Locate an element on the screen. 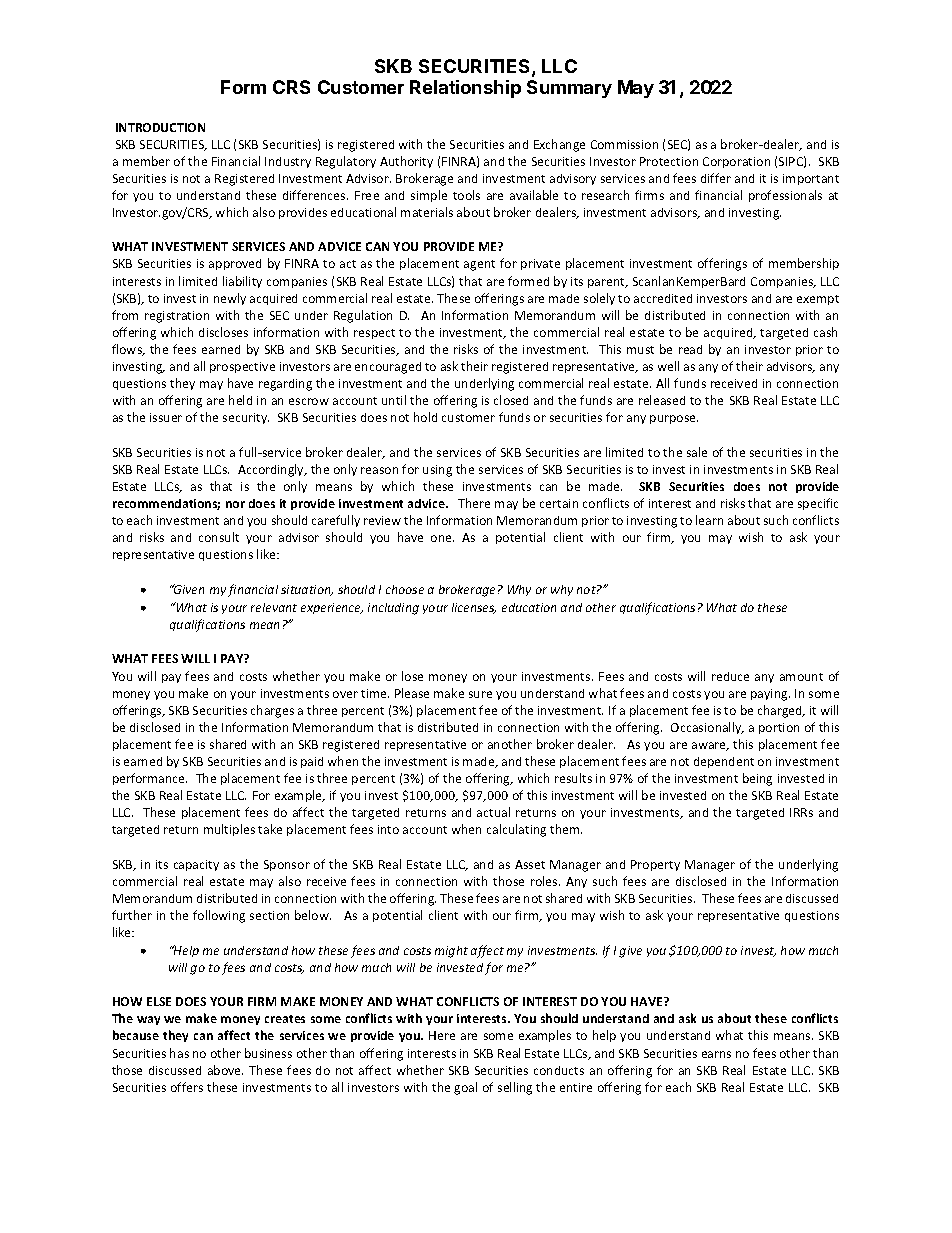 This screenshot has height=1233, width=952. INTRODUCTION is located at coordinates (160, 127).
